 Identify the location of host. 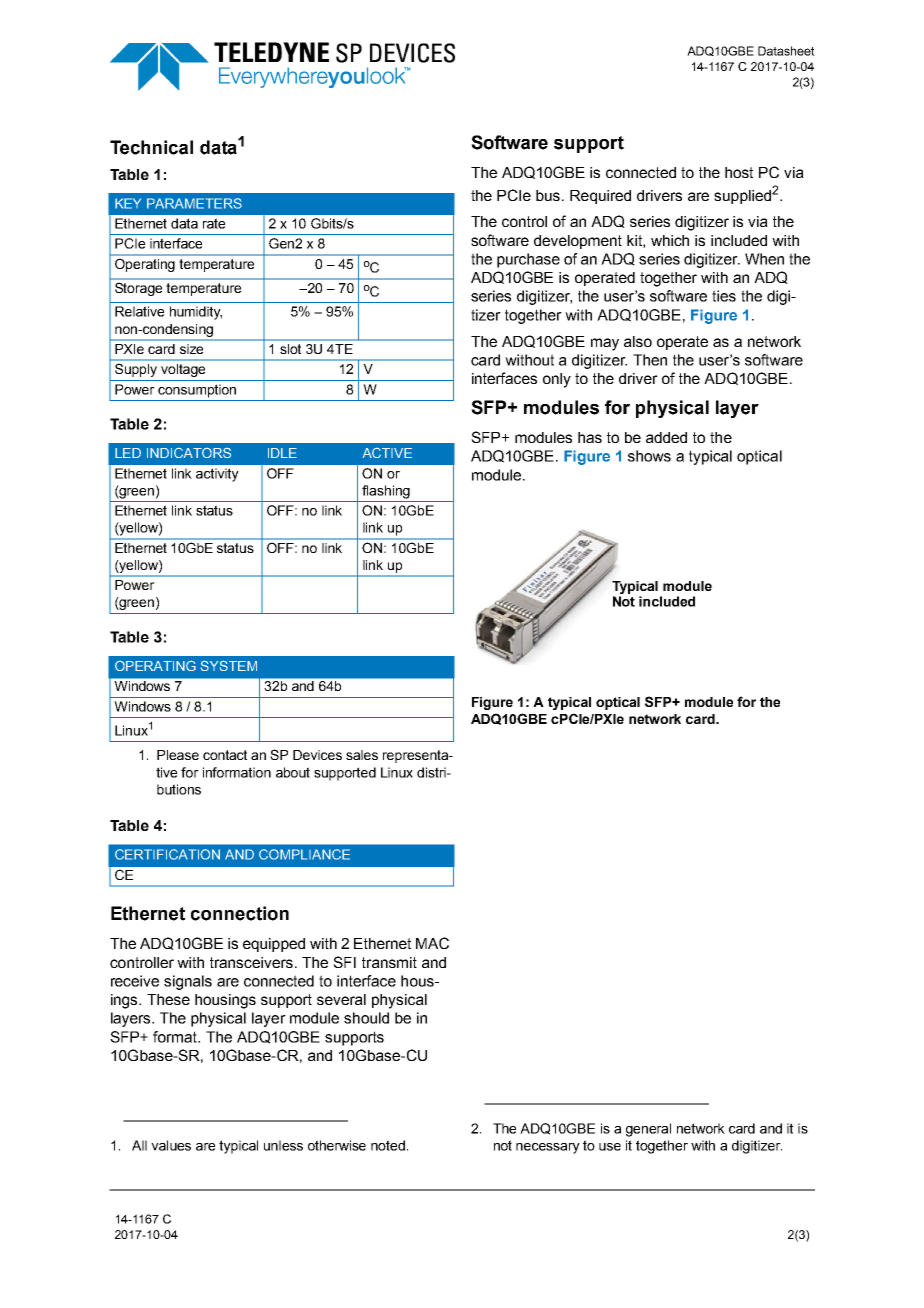
(739, 172).
